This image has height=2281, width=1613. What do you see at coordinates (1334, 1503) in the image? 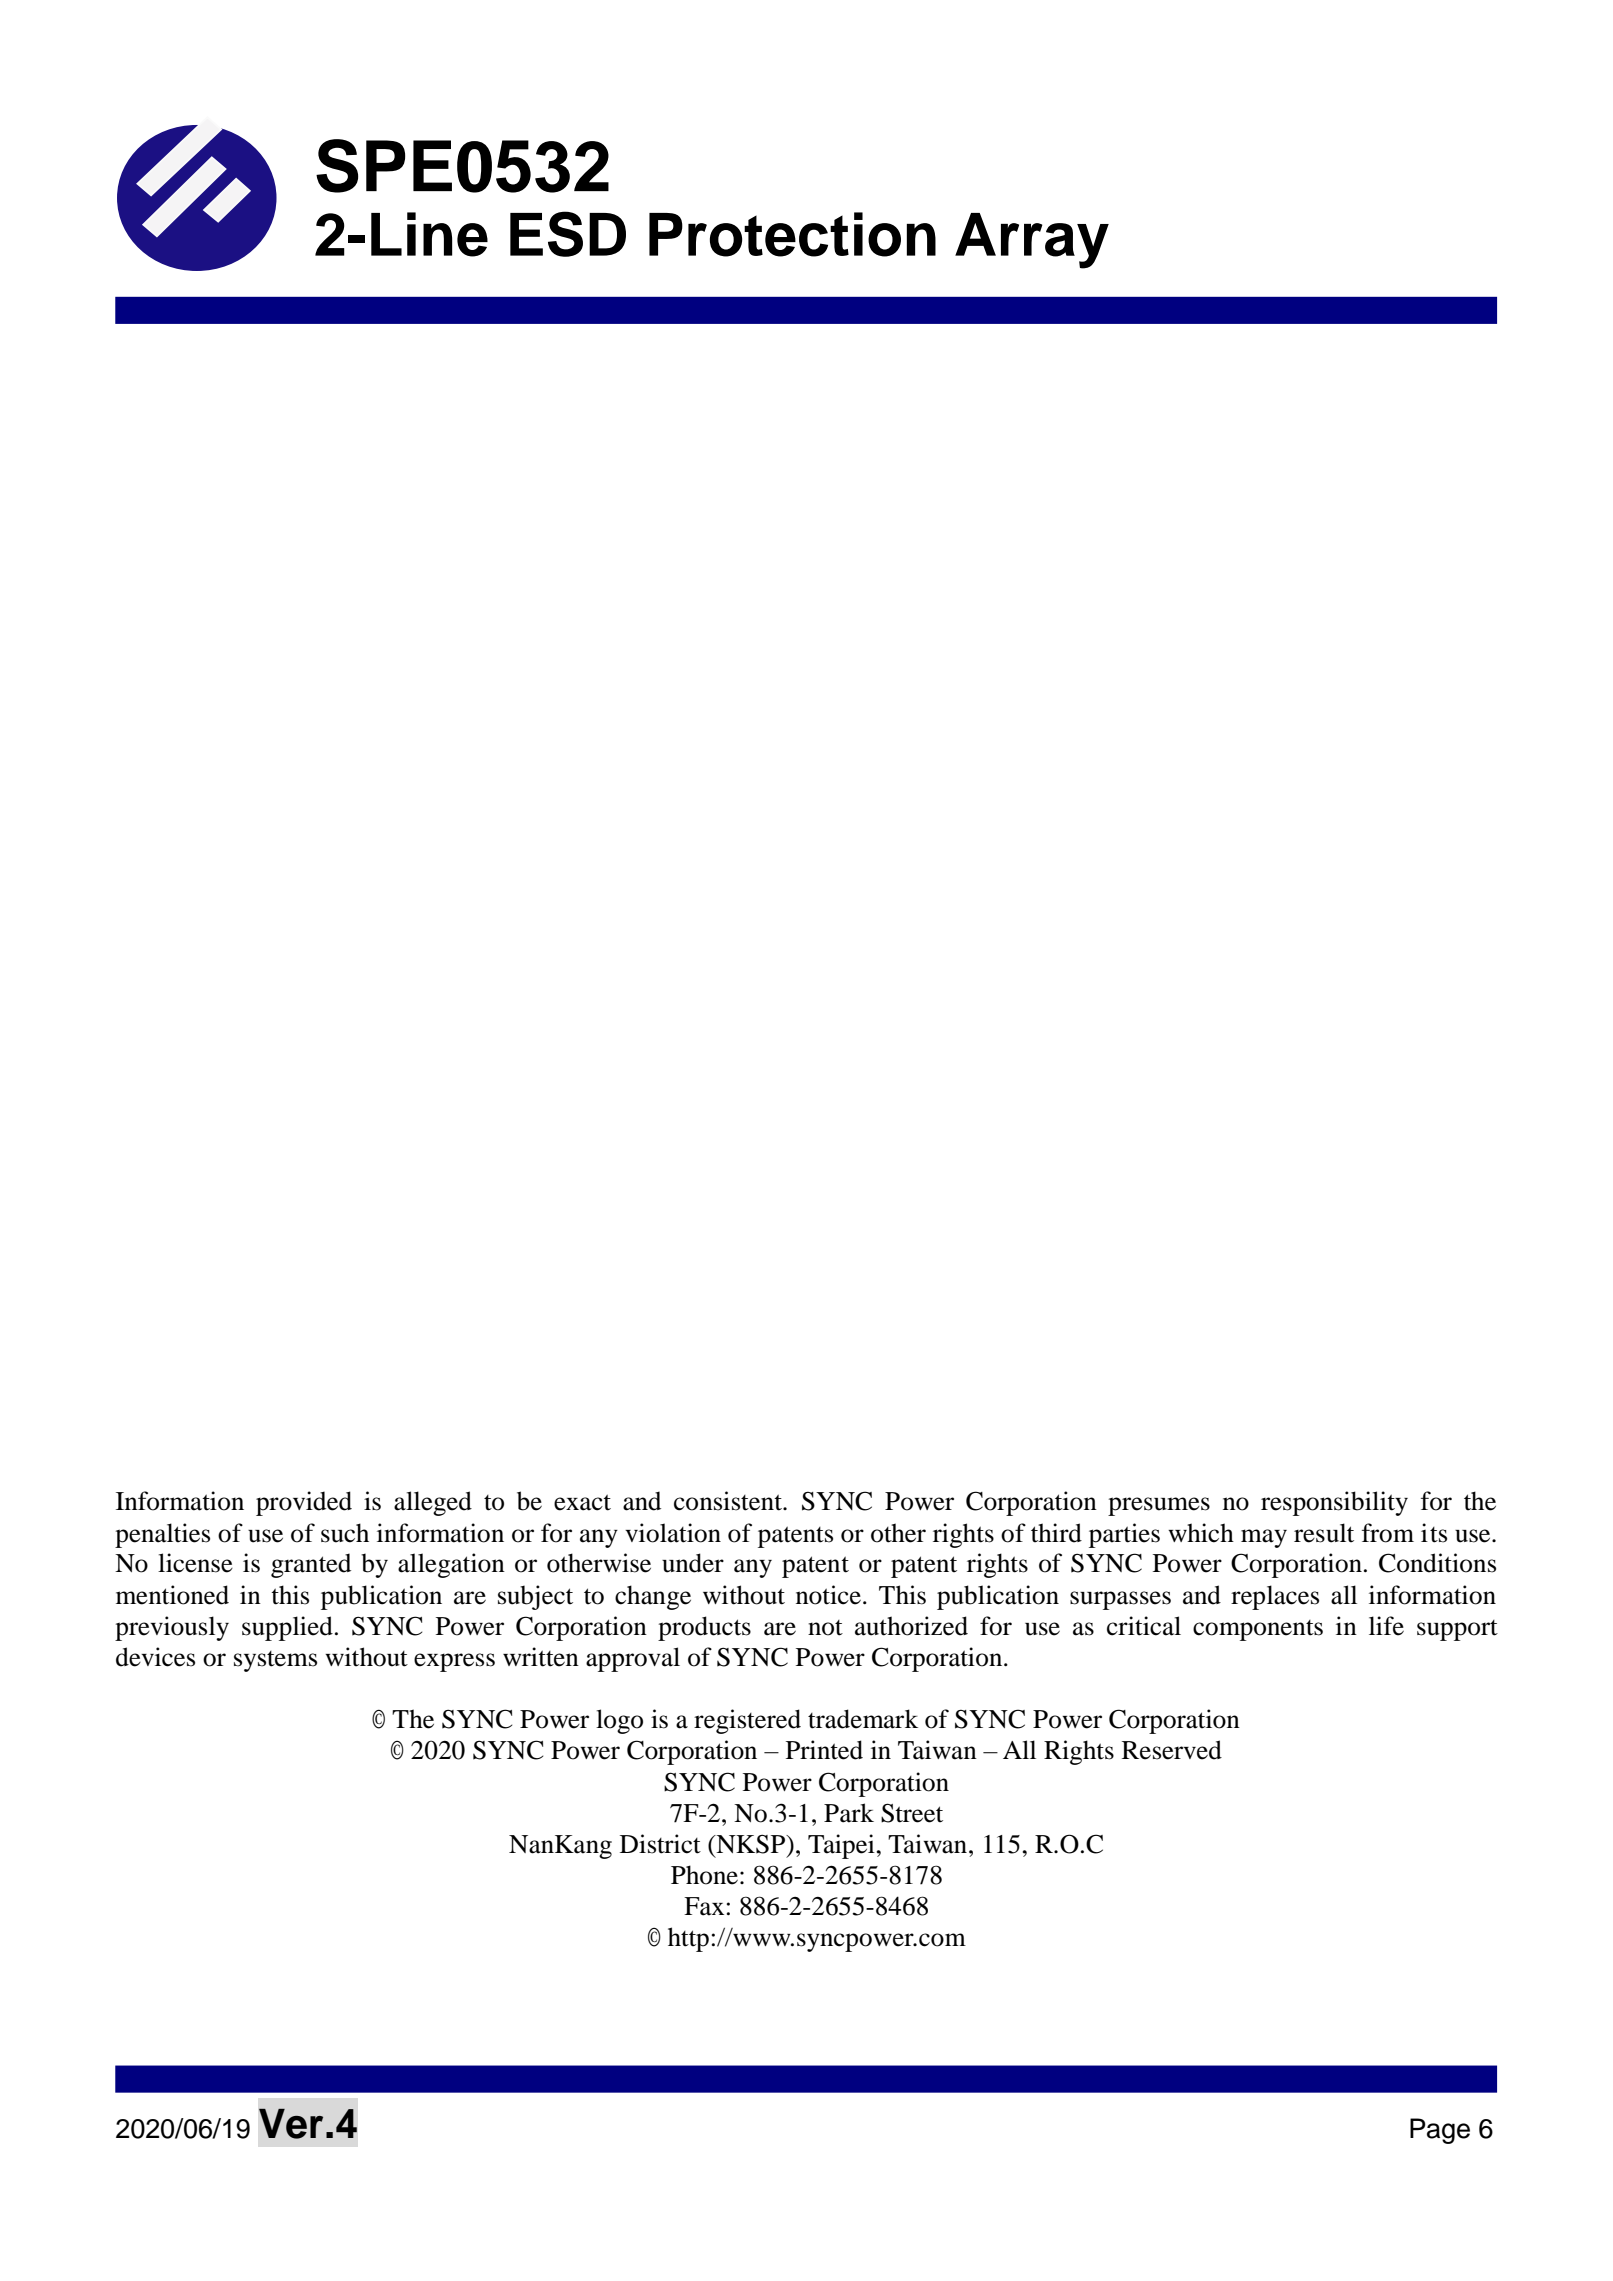
I see `responsibility` at bounding box center [1334, 1503].
